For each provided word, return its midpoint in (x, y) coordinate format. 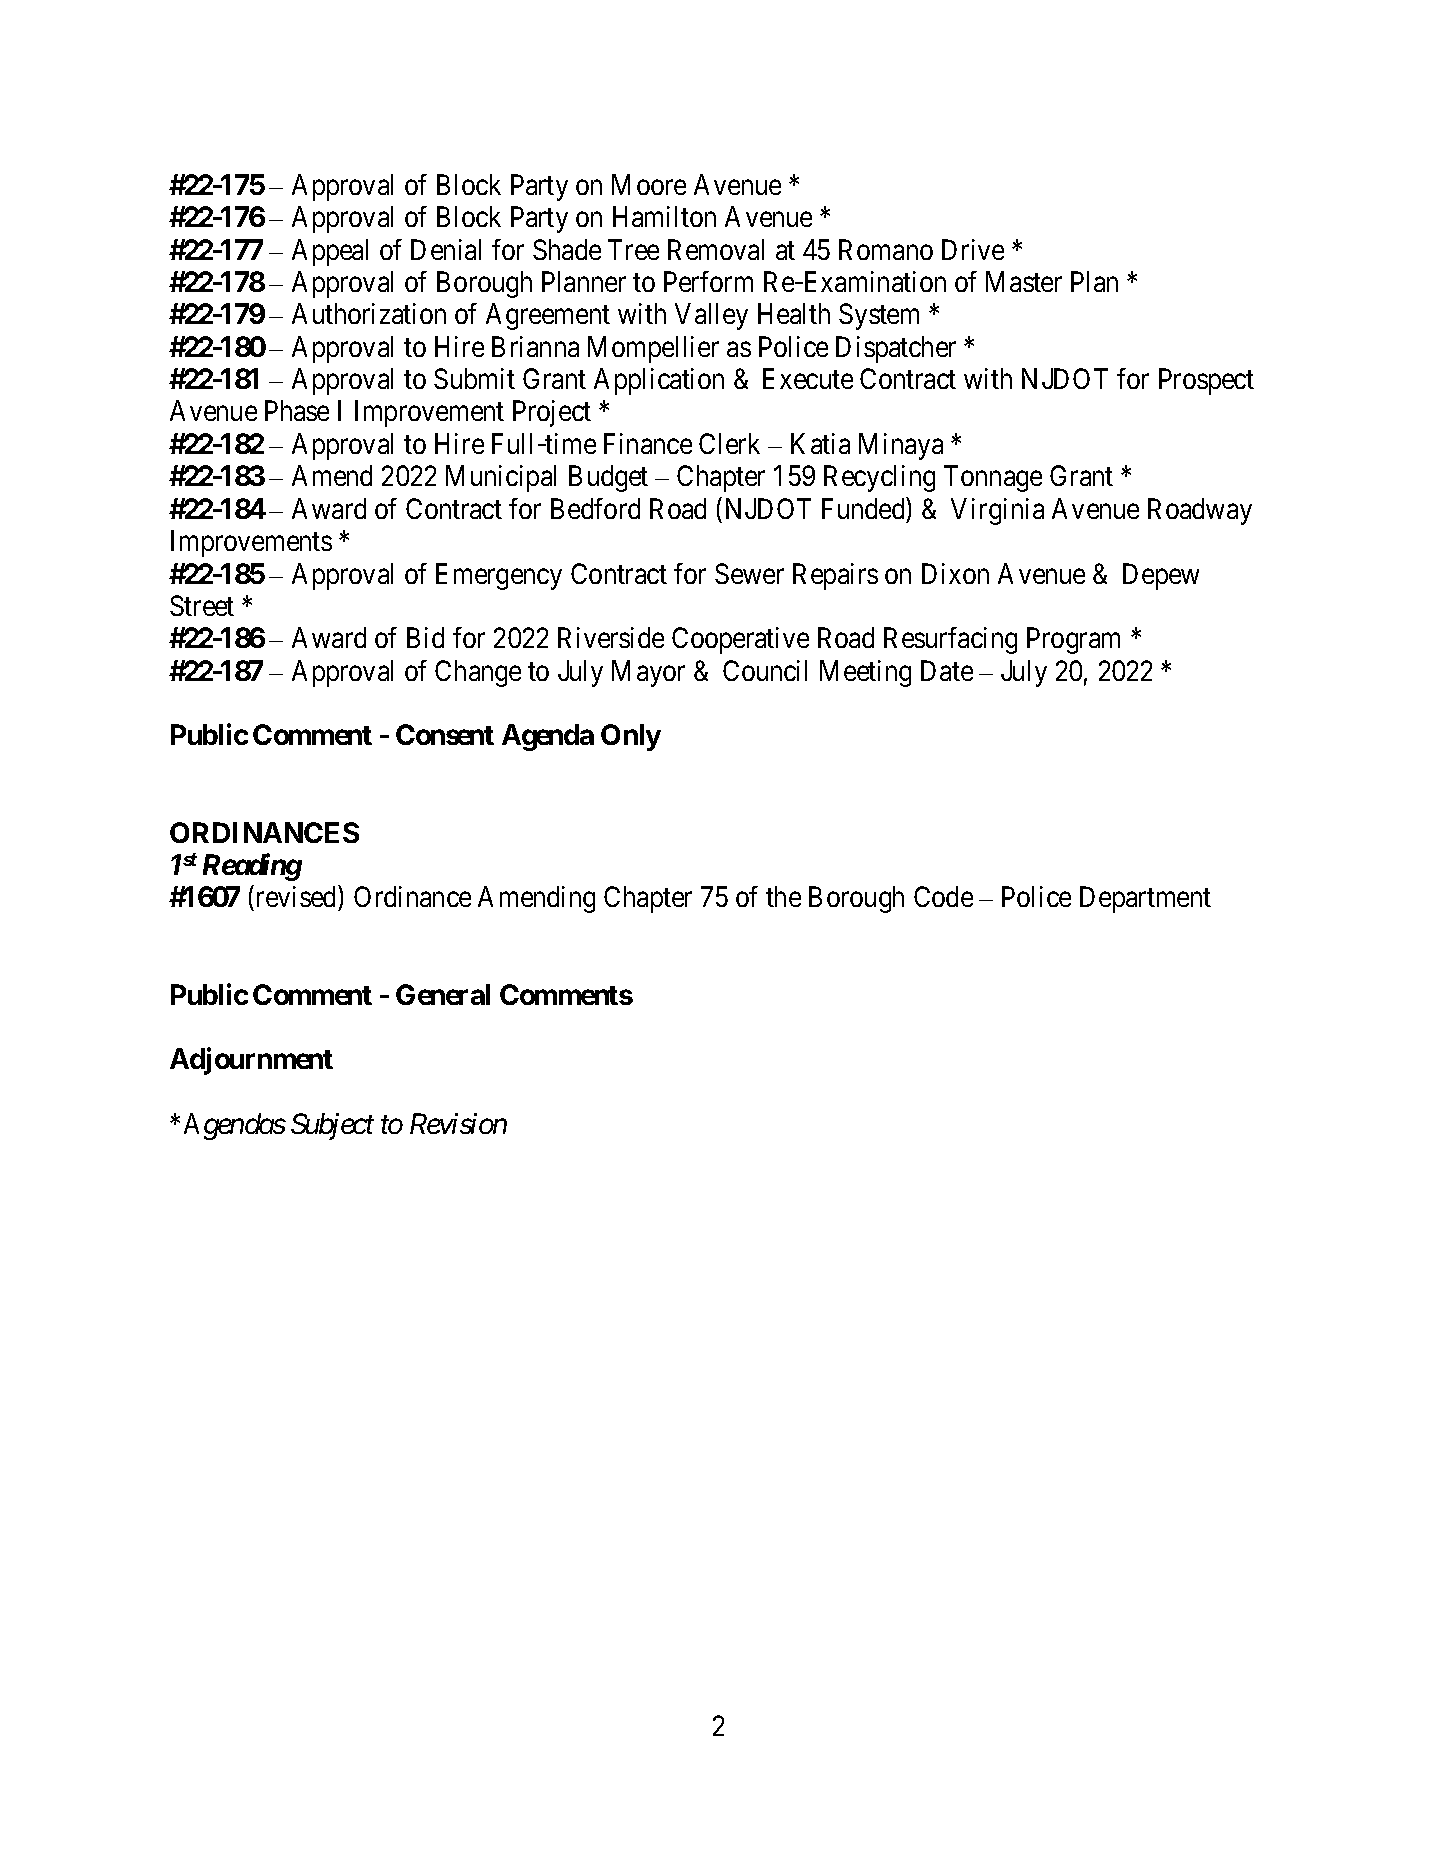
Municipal (501, 478)
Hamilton (664, 216)
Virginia (997, 511)
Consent (445, 734)
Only (631, 737)
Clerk (729, 443)
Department (1145, 900)
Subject (332, 1126)
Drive (973, 249)
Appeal (330, 252)
